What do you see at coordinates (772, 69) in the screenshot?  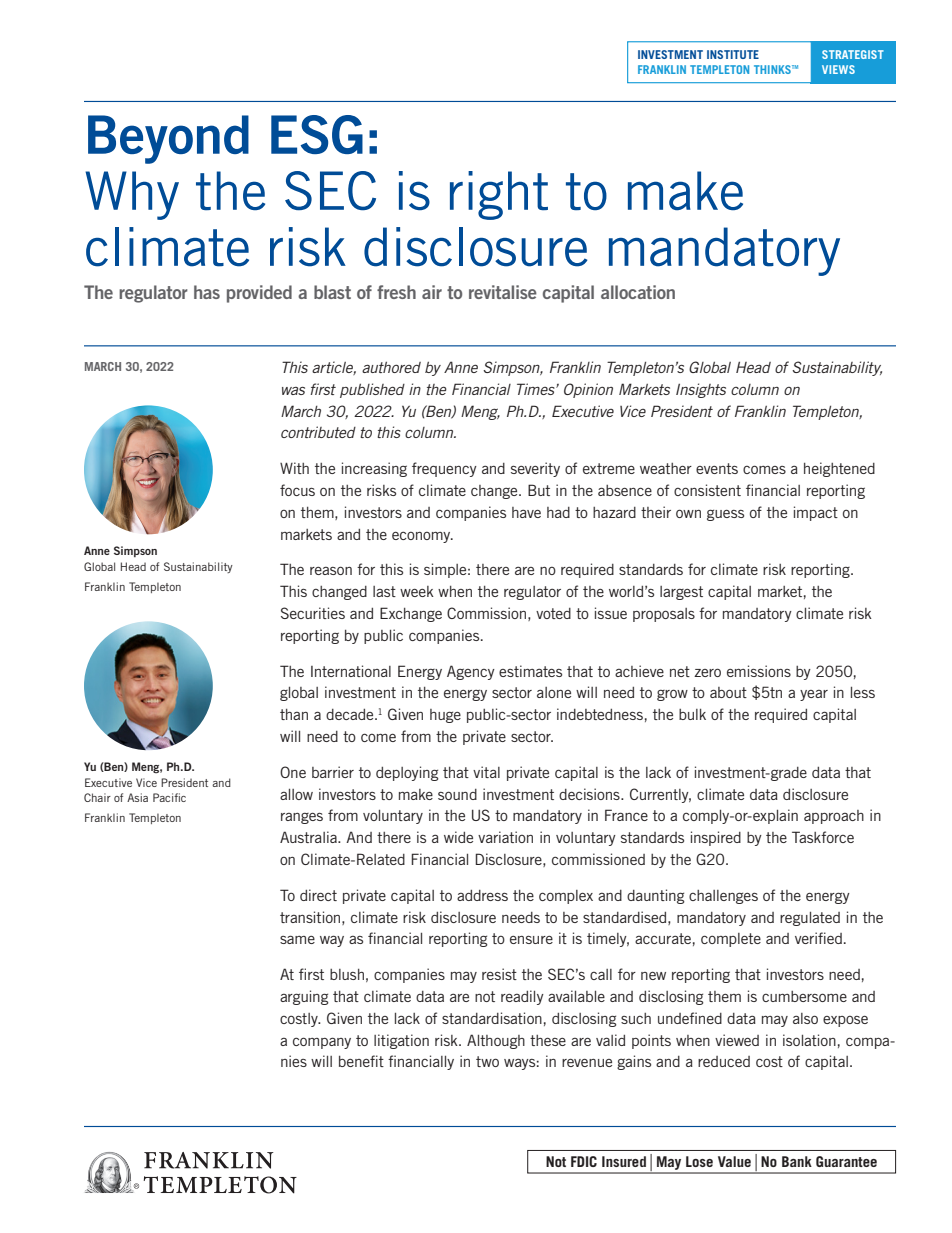 I see `THINKS` at bounding box center [772, 69].
